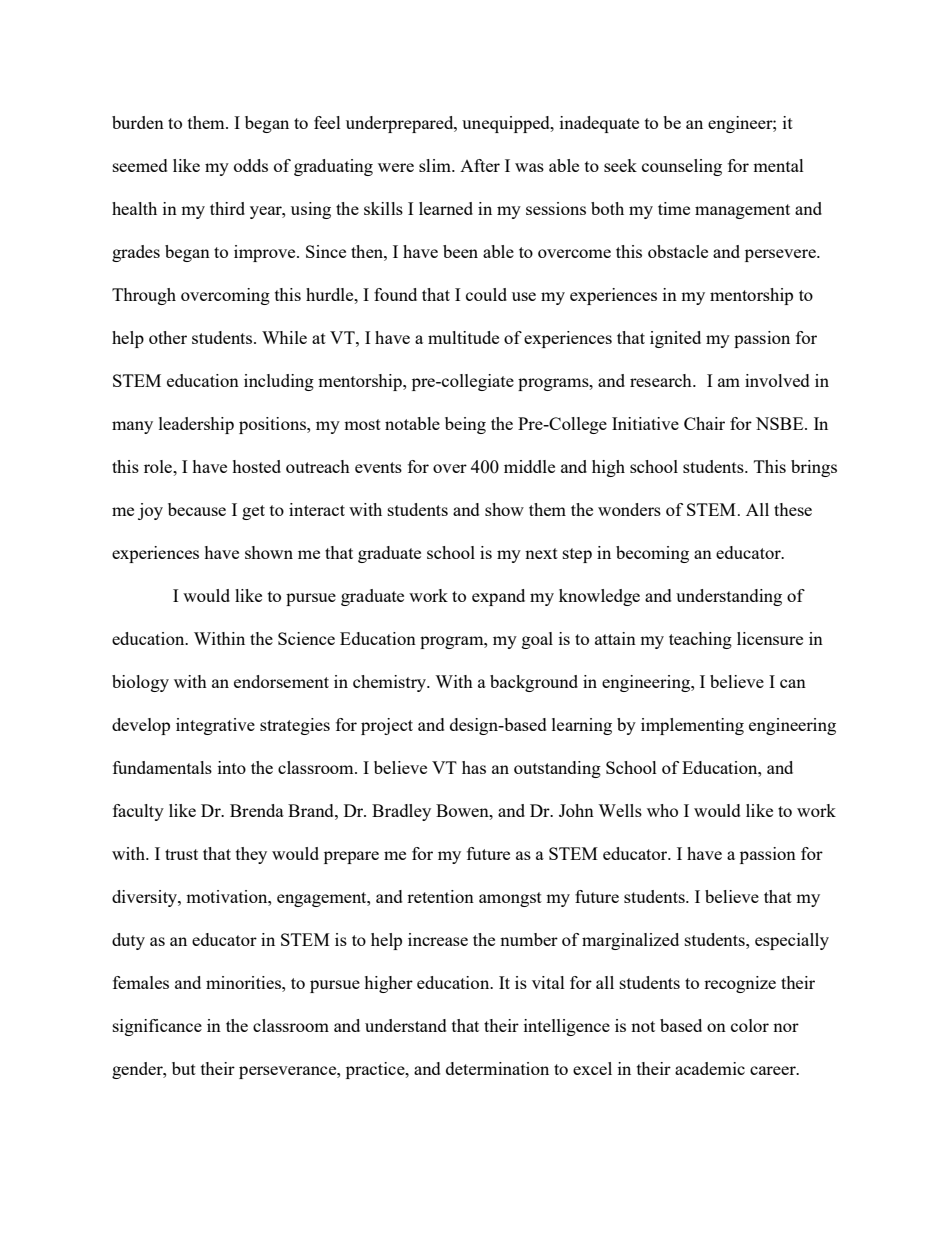 The image size is (952, 1233). What do you see at coordinates (497, 1068) in the document?
I see `determination` at bounding box center [497, 1068].
